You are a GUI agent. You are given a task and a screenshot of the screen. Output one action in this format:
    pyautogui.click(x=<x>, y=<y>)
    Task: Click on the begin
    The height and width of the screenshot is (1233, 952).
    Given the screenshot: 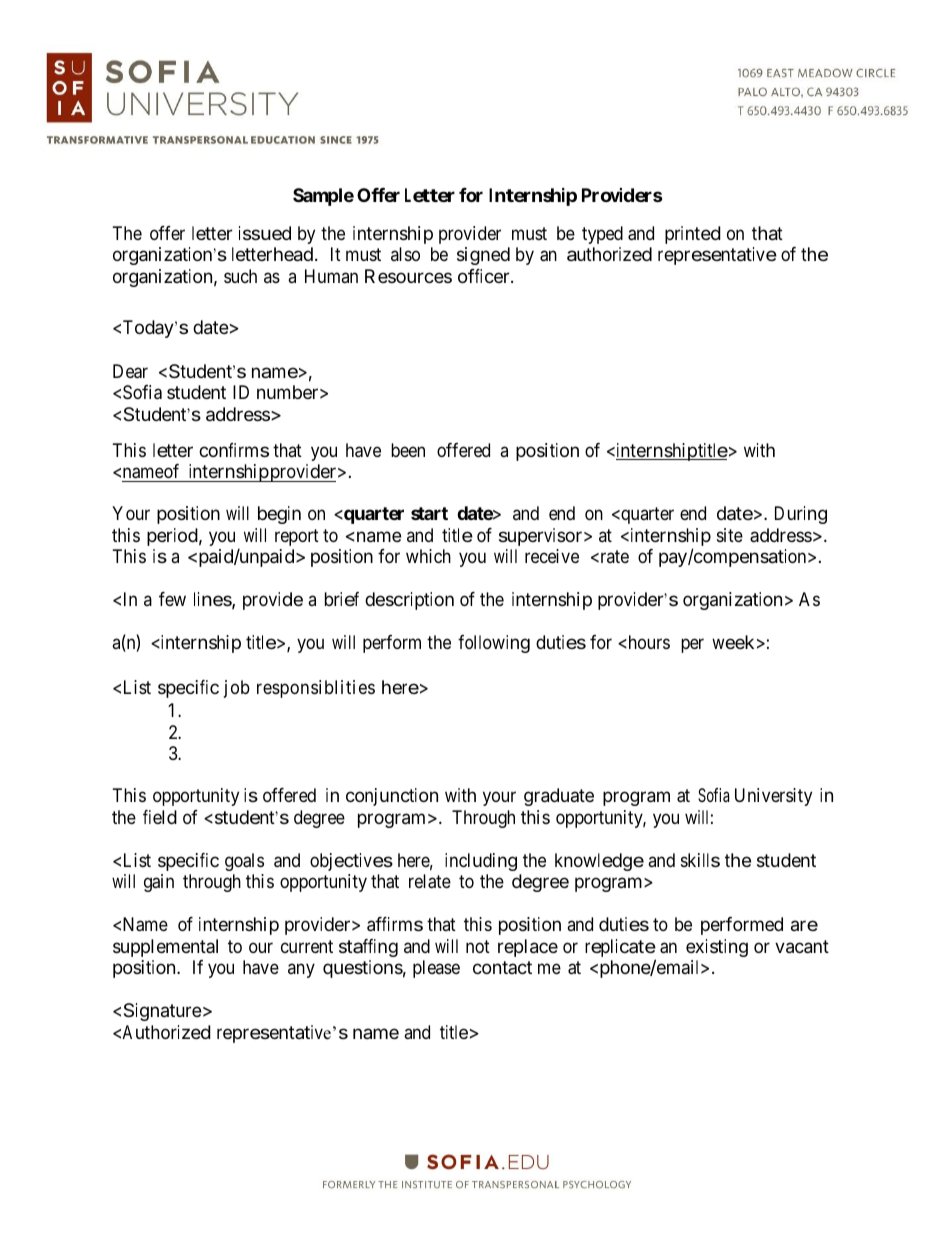 What is the action you would take?
    pyautogui.click(x=279, y=515)
